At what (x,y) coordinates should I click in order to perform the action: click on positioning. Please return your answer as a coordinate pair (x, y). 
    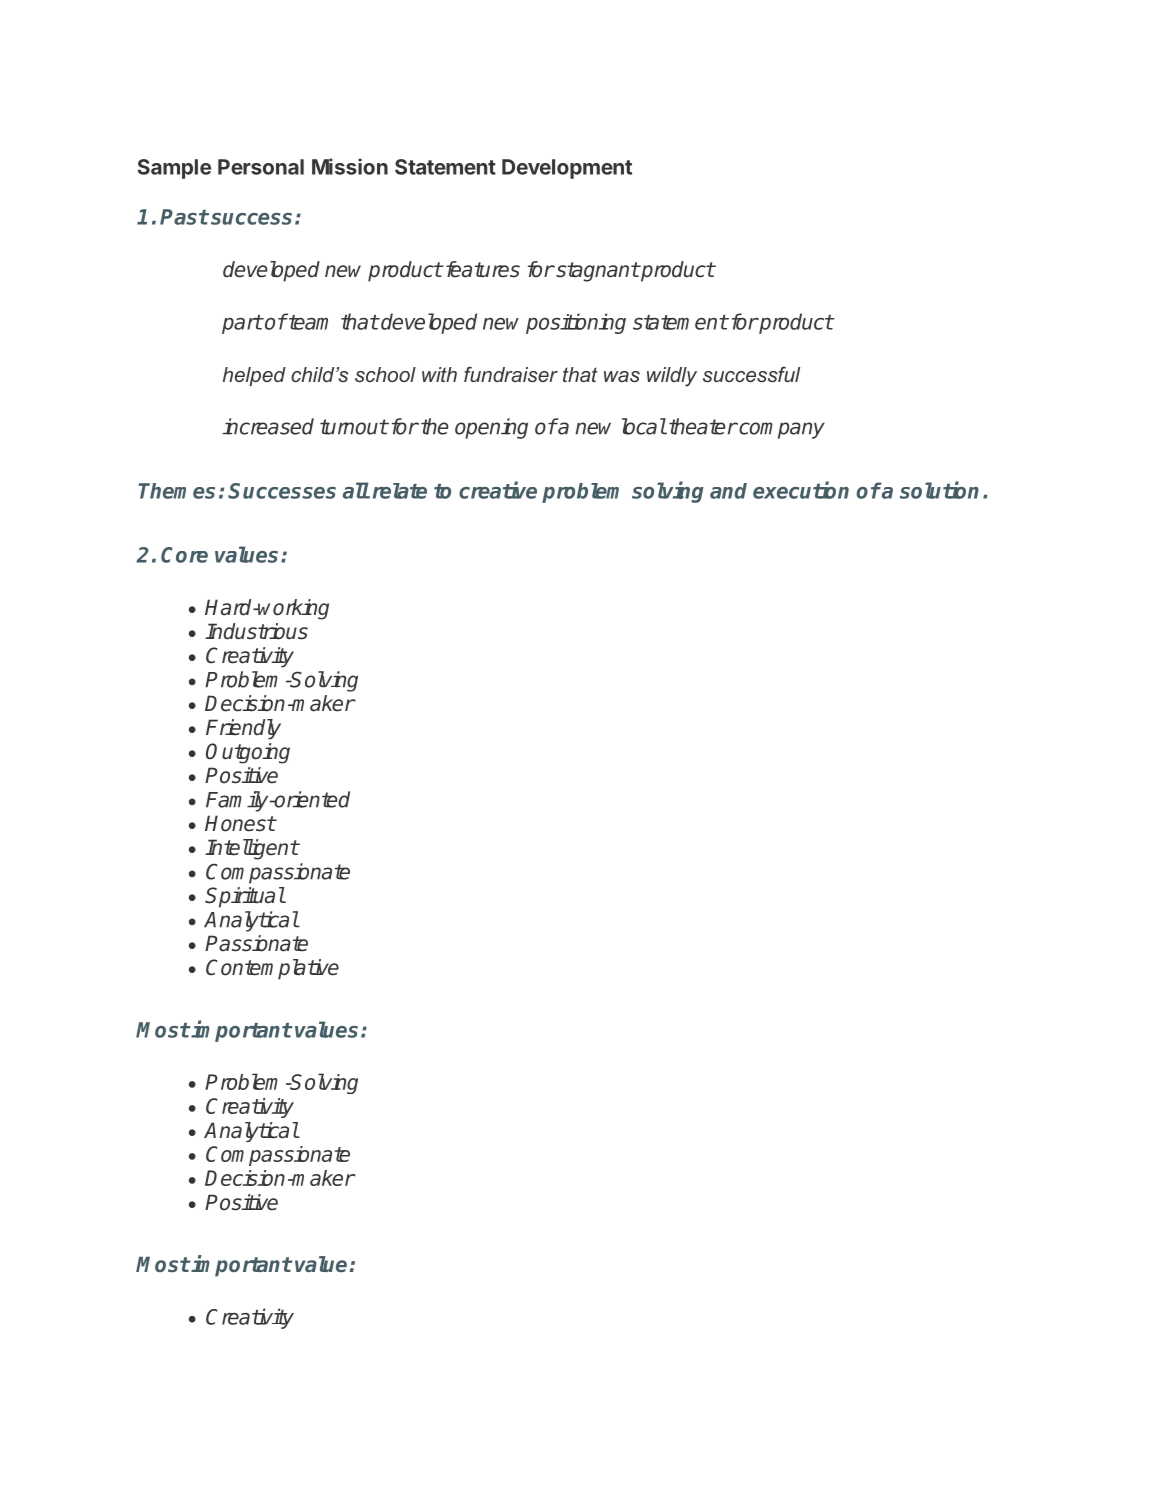
    Looking at the image, I should click on (576, 323).
